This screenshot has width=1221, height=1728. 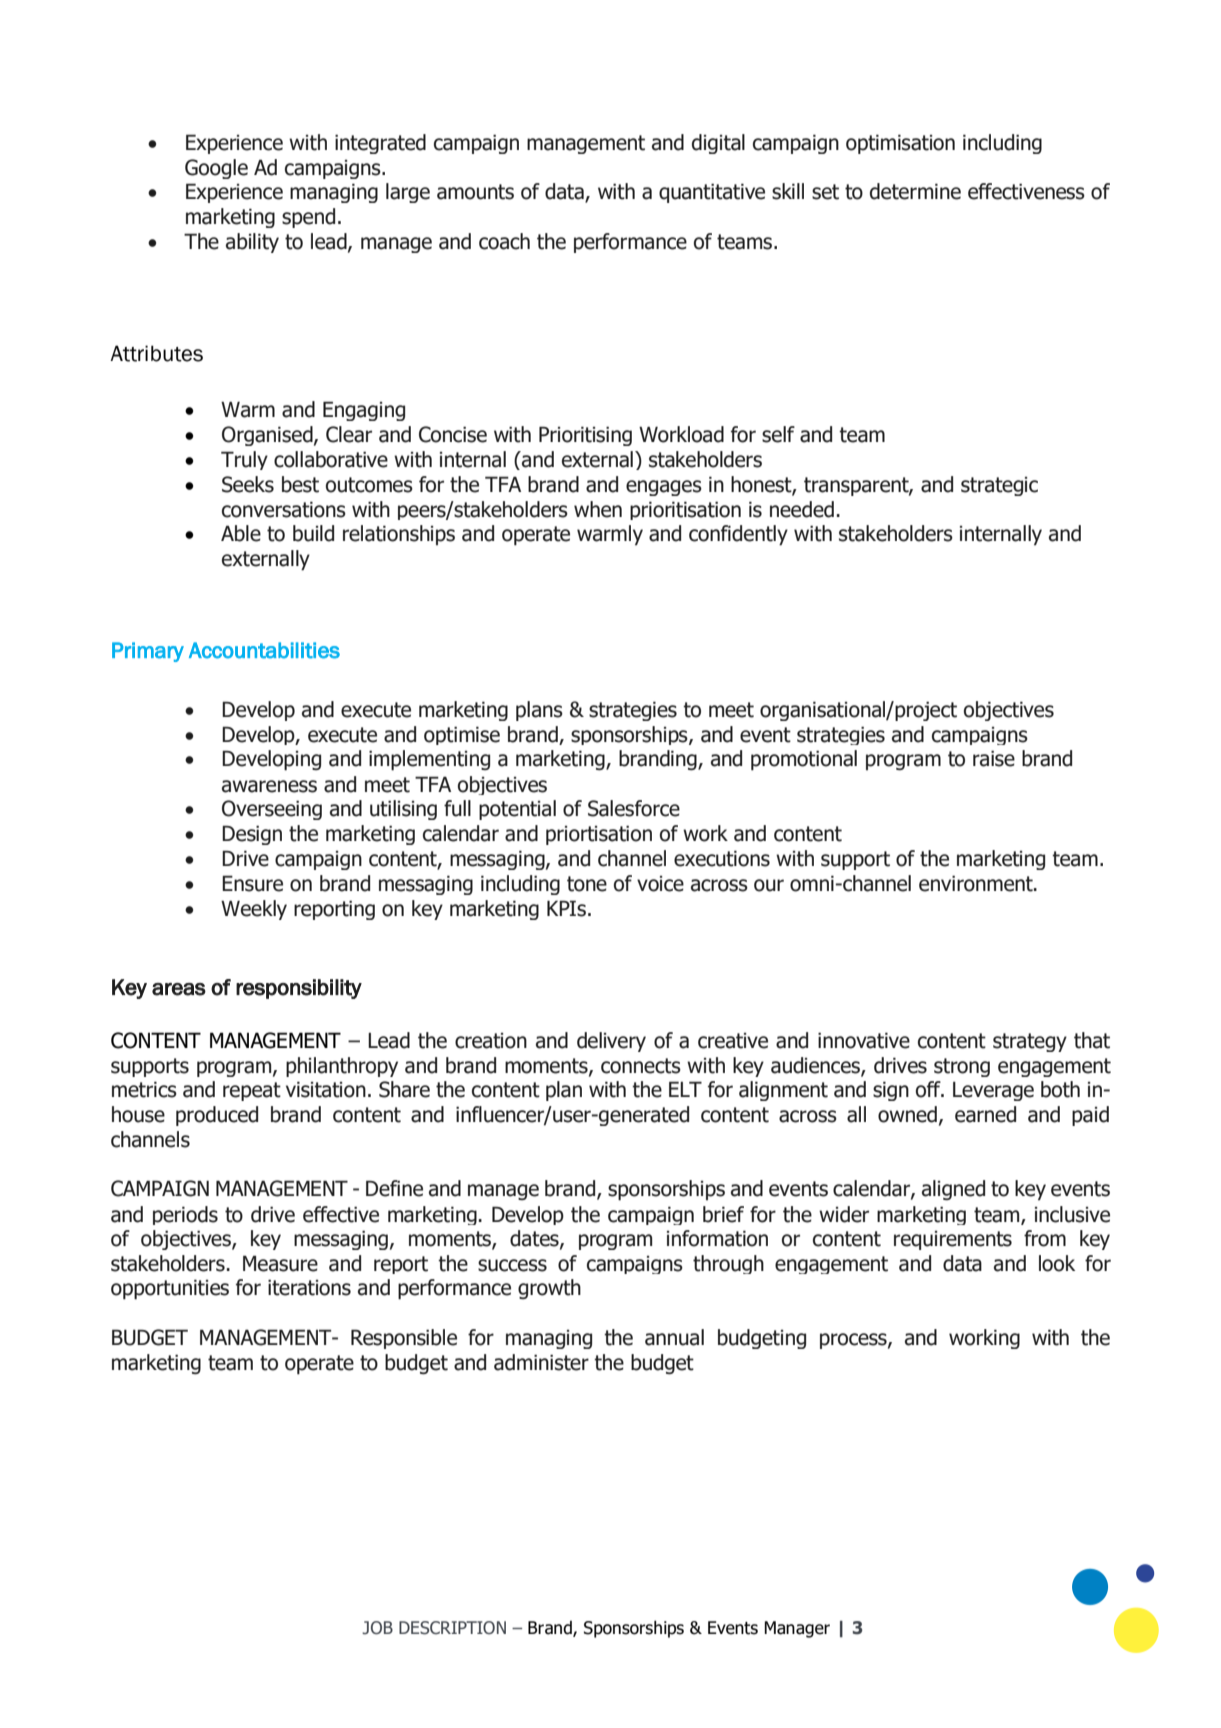 What do you see at coordinates (377, 1628) in the screenshot?
I see `JOB` at bounding box center [377, 1628].
